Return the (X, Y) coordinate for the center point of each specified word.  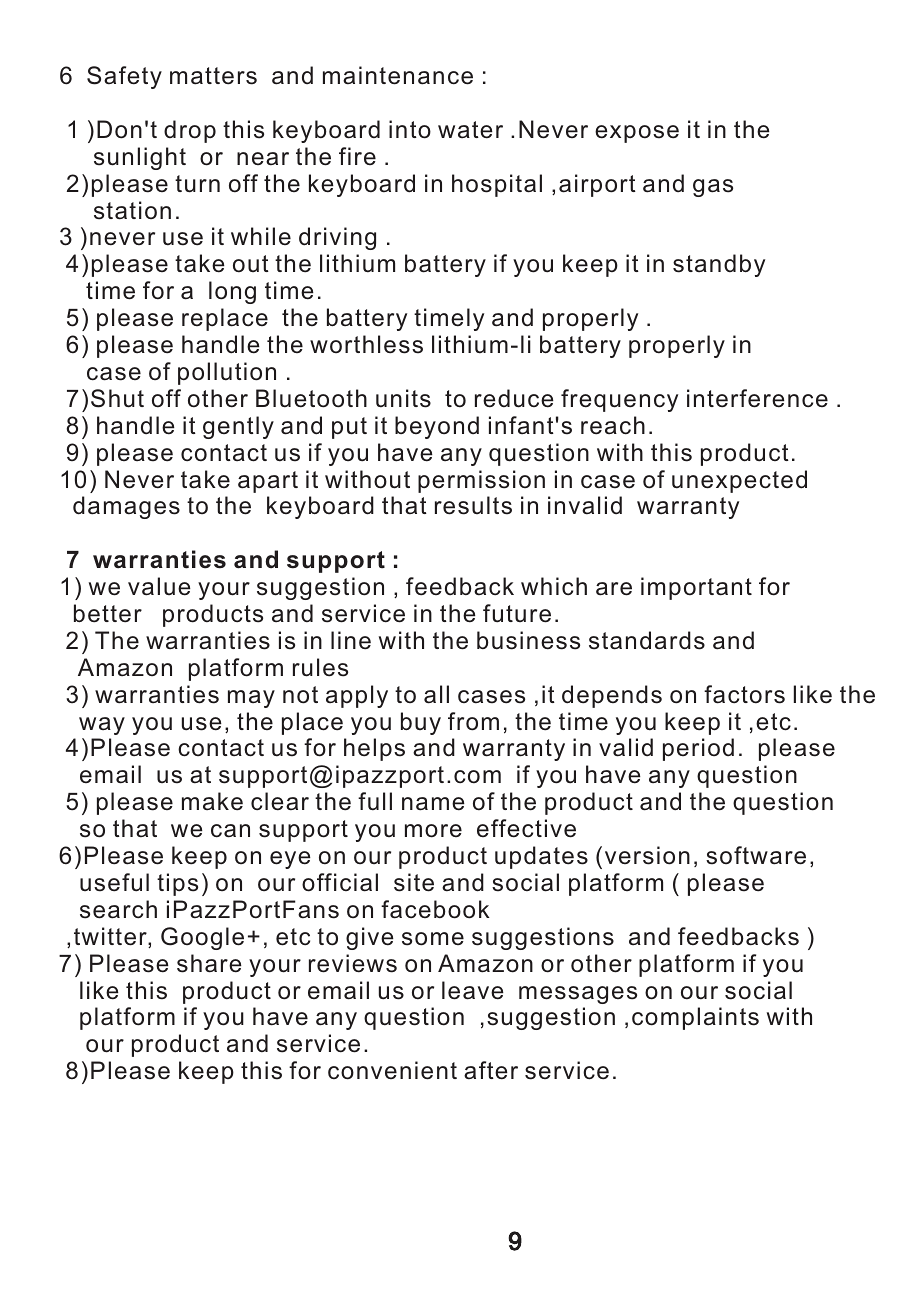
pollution (227, 373)
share (209, 963)
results (473, 505)
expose (637, 134)
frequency (619, 400)
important (696, 588)
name (433, 804)
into (410, 129)
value (159, 586)
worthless (366, 344)
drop (190, 131)
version (647, 855)
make (212, 801)
